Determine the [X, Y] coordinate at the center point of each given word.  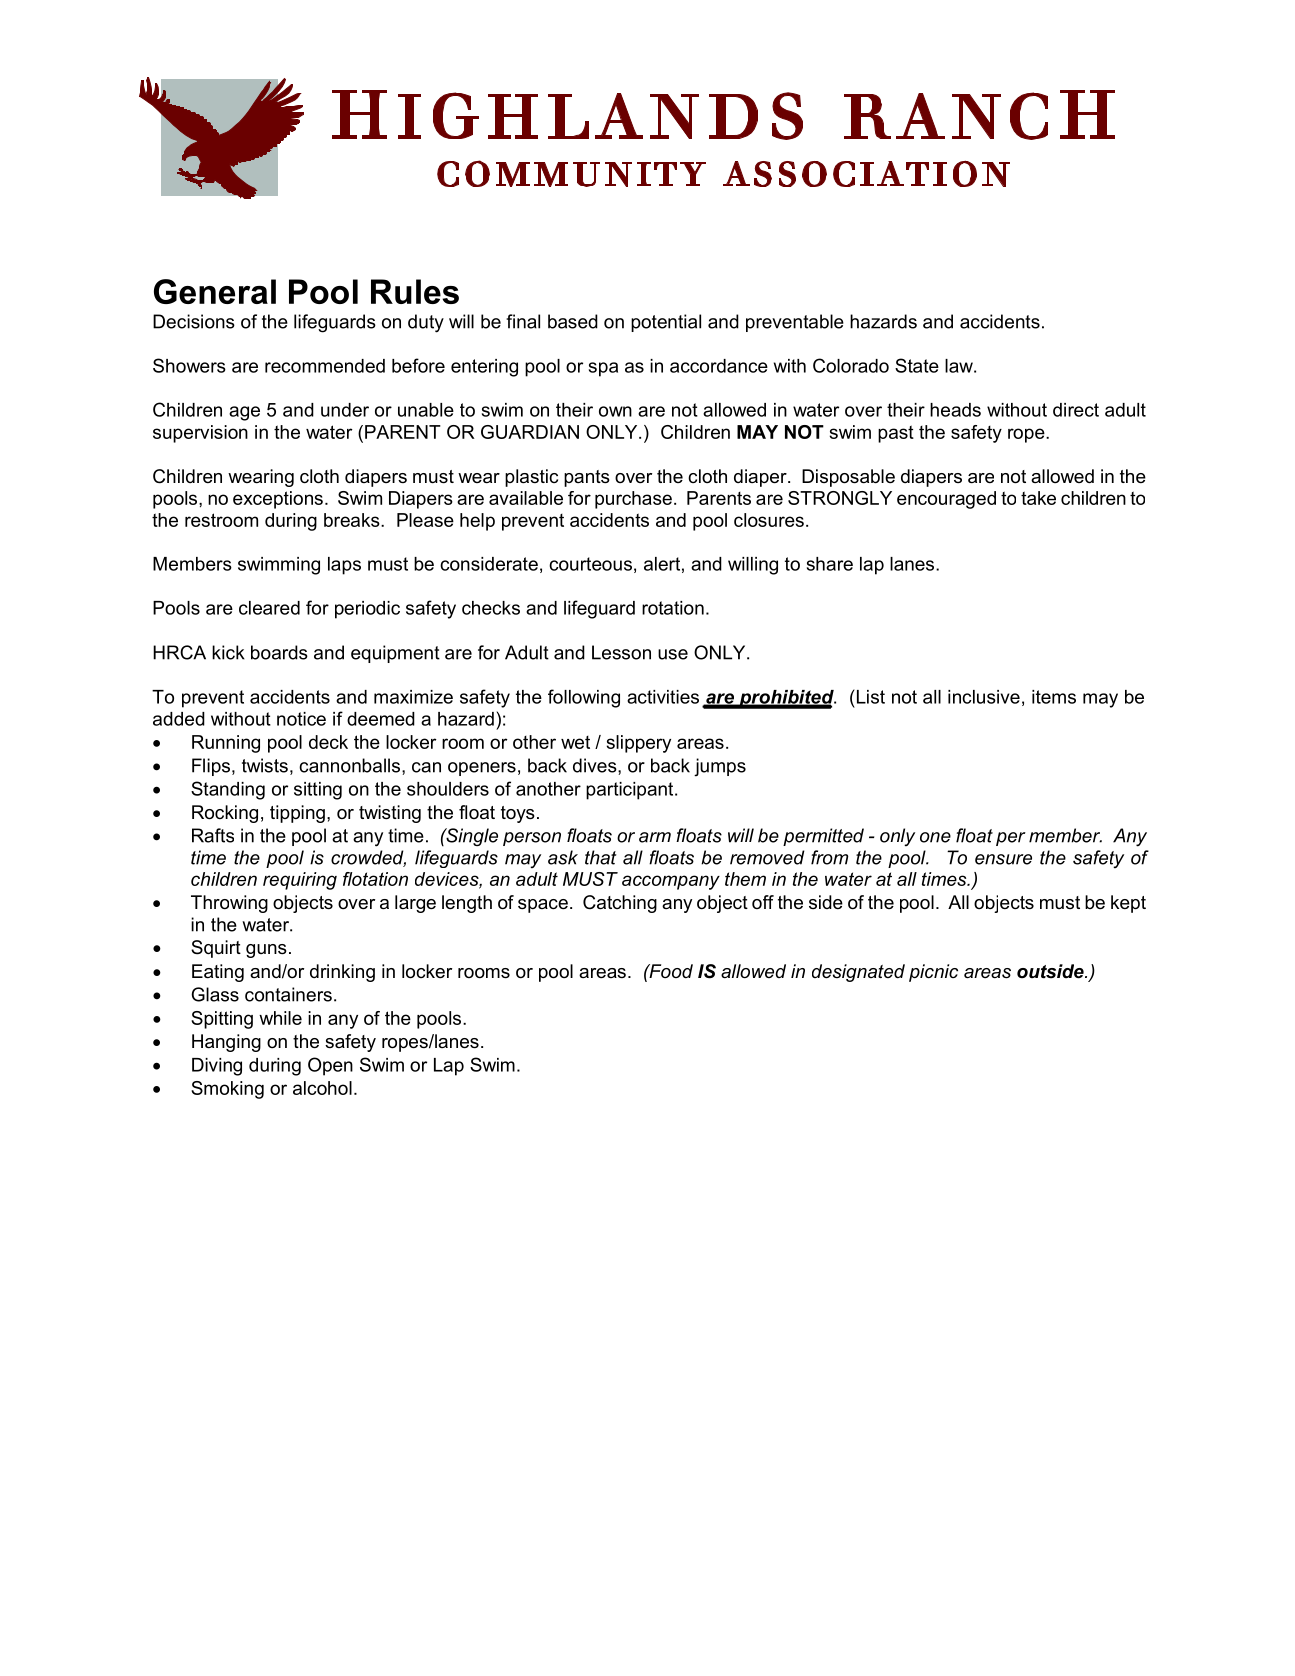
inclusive [984, 697]
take [1038, 498]
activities [663, 697]
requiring [300, 881]
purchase [633, 500]
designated [858, 973]
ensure [1003, 859]
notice [301, 719]
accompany [671, 882]
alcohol [322, 1088]
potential [666, 323]
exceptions [278, 500]
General [215, 291]
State [917, 365]
